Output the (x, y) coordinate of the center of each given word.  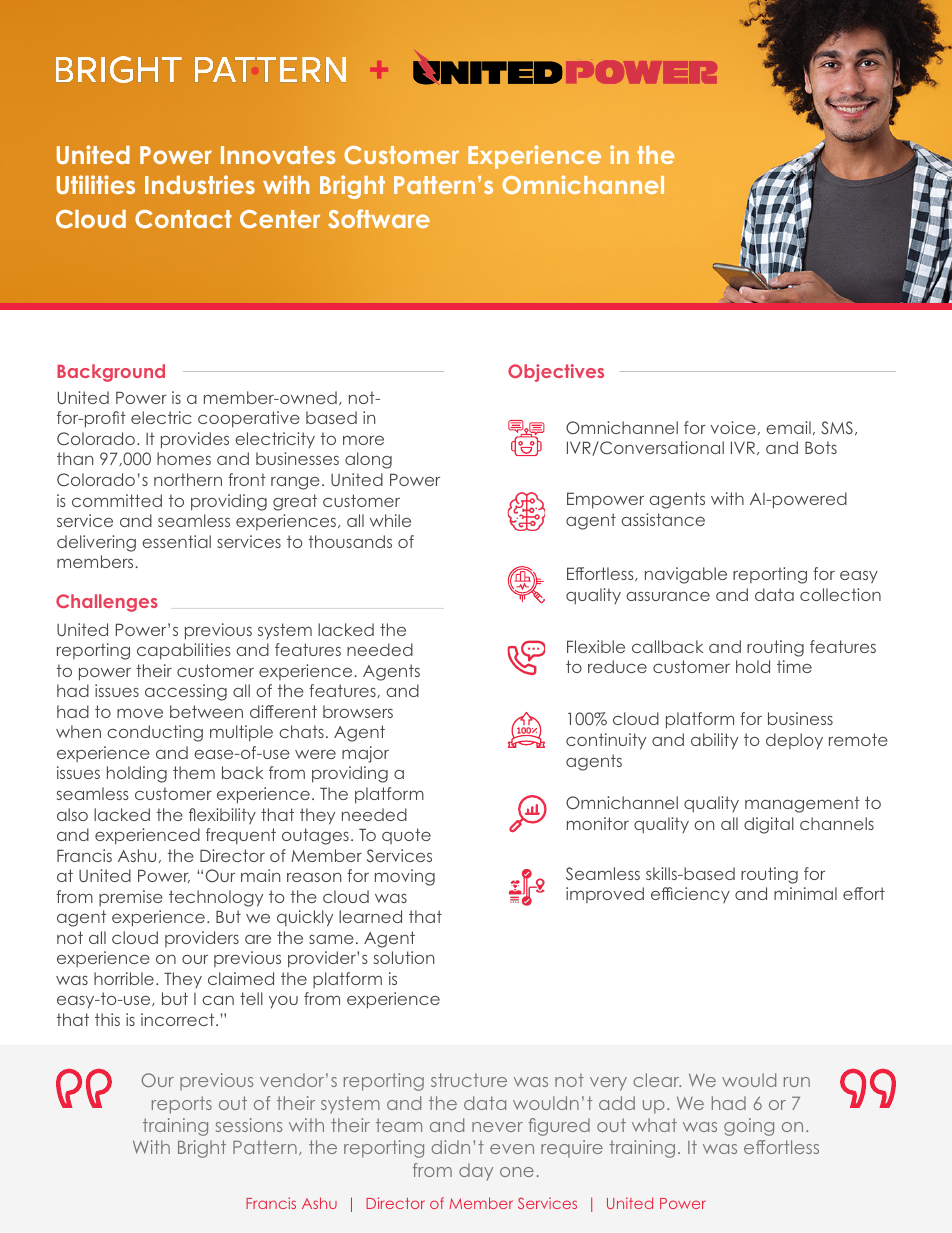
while (390, 520)
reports (182, 1105)
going (749, 1127)
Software (379, 218)
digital (769, 825)
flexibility (222, 816)
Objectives (556, 373)
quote (406, 836)
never (497, 1127)
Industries (200, 184)
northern (188, 479)
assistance (663, 519)
